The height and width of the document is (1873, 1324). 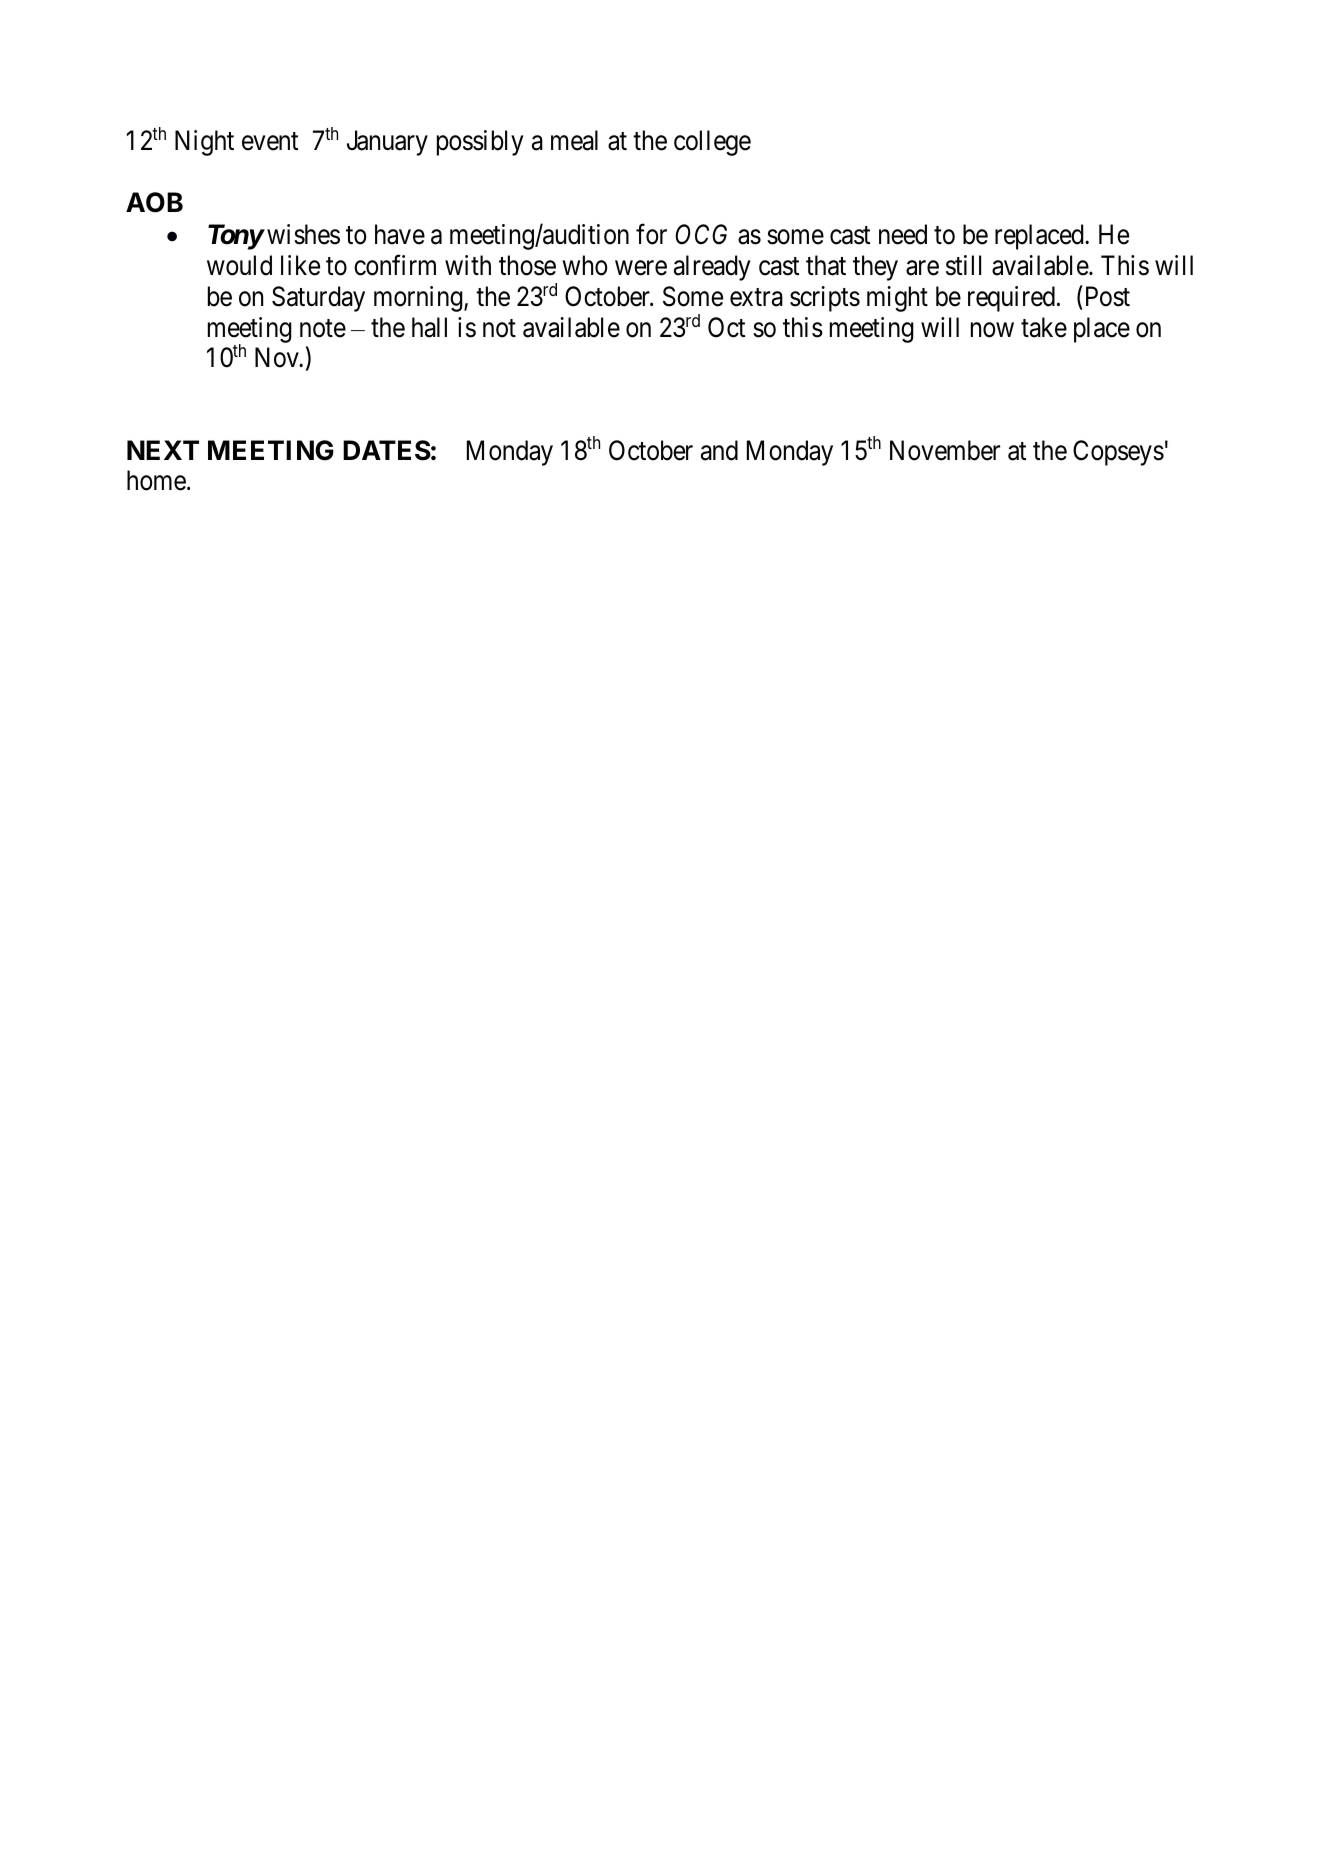 What do you see at coordinates (945, 450) in the document?
I see `November` at bounding box center [945, 450].
